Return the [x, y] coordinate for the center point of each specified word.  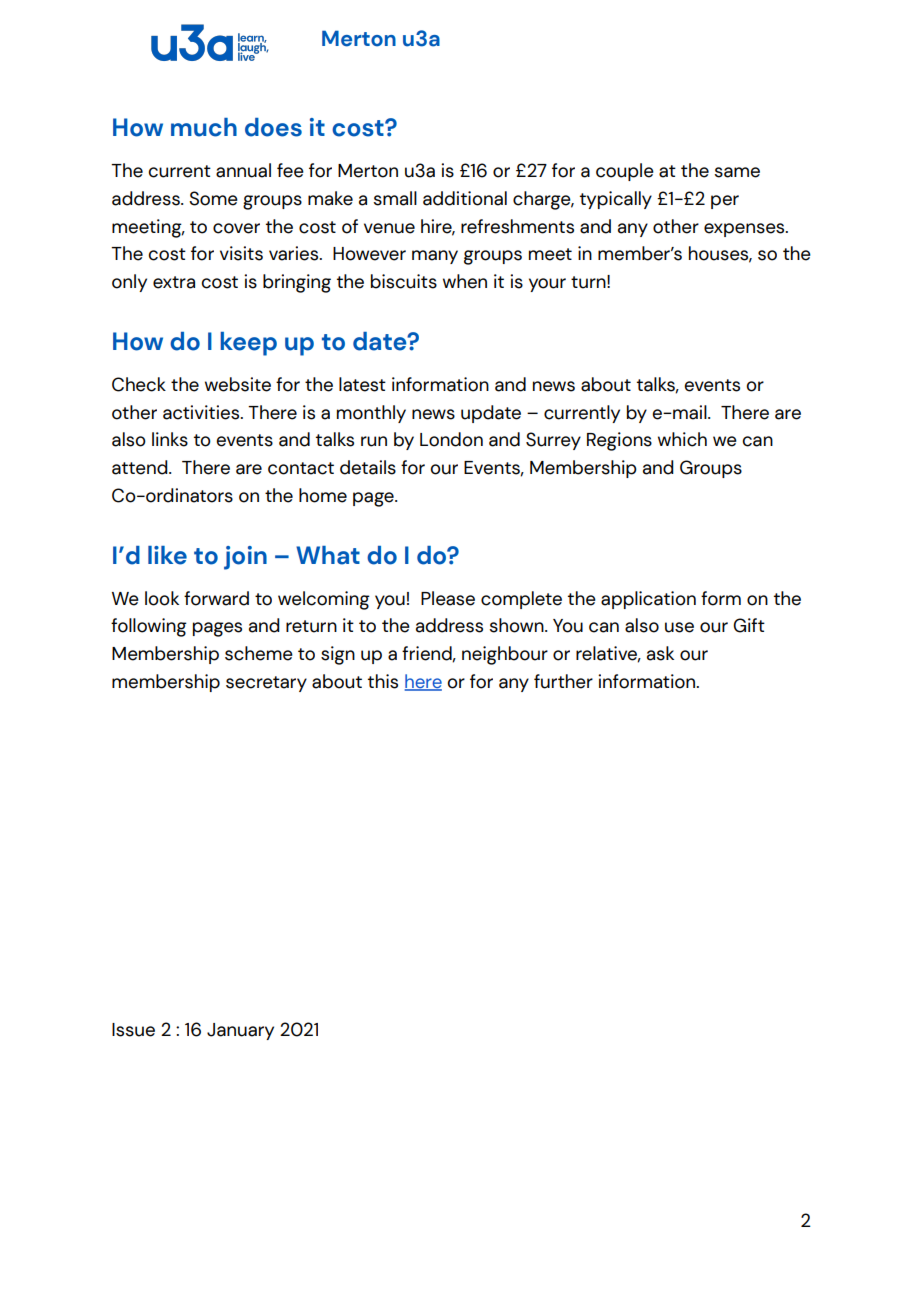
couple [625, 172]
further [563, 681]
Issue [133, 1030]
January [240, 1031]
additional [465, 198]
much [204, 127]
